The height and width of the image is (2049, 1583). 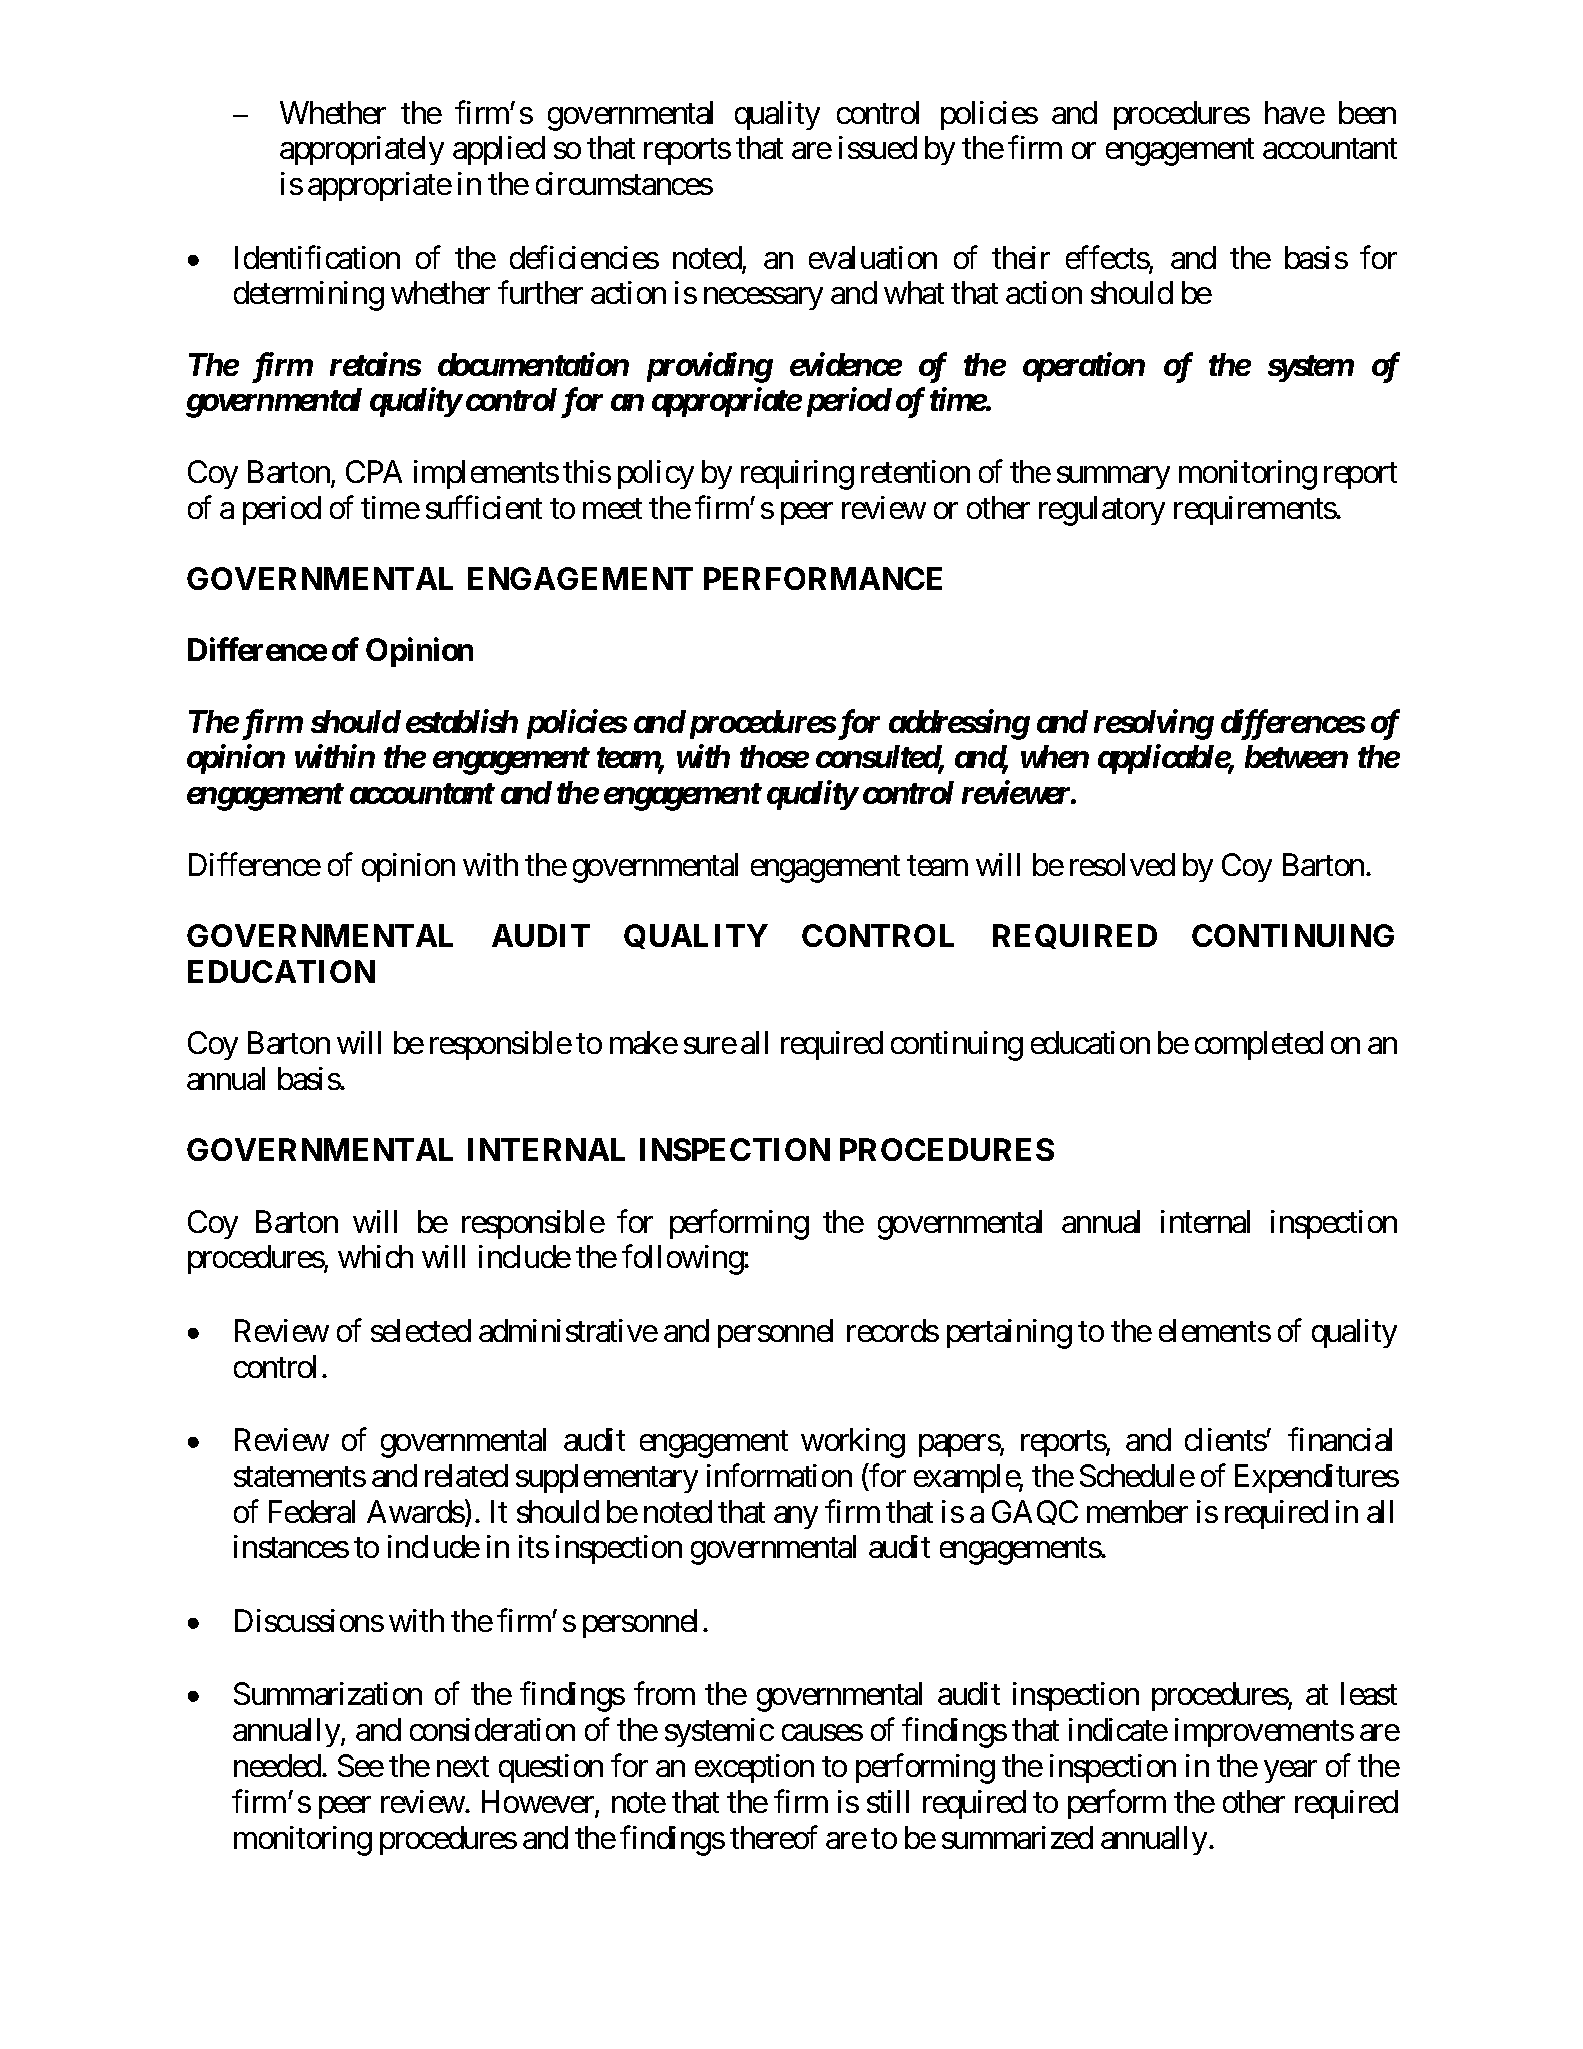 I want to click on been, so click(x=1367, y=112).
